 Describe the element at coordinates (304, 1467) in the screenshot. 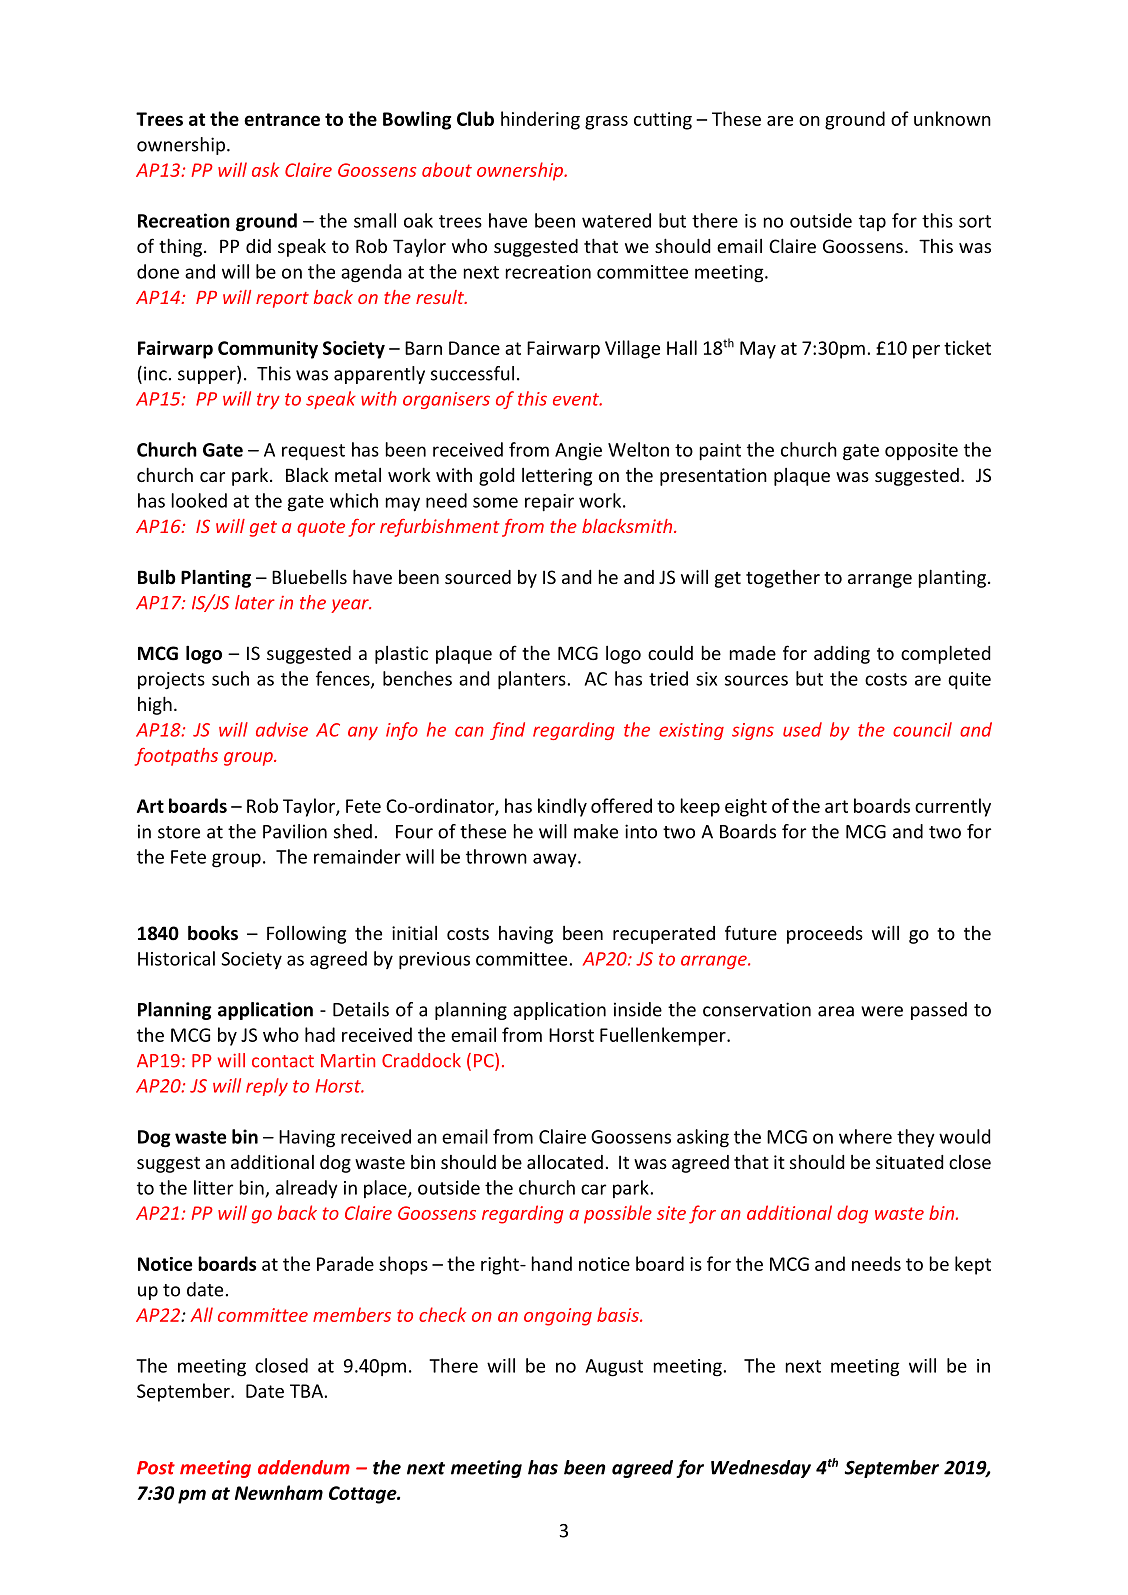

I see `addendum` at that location.
